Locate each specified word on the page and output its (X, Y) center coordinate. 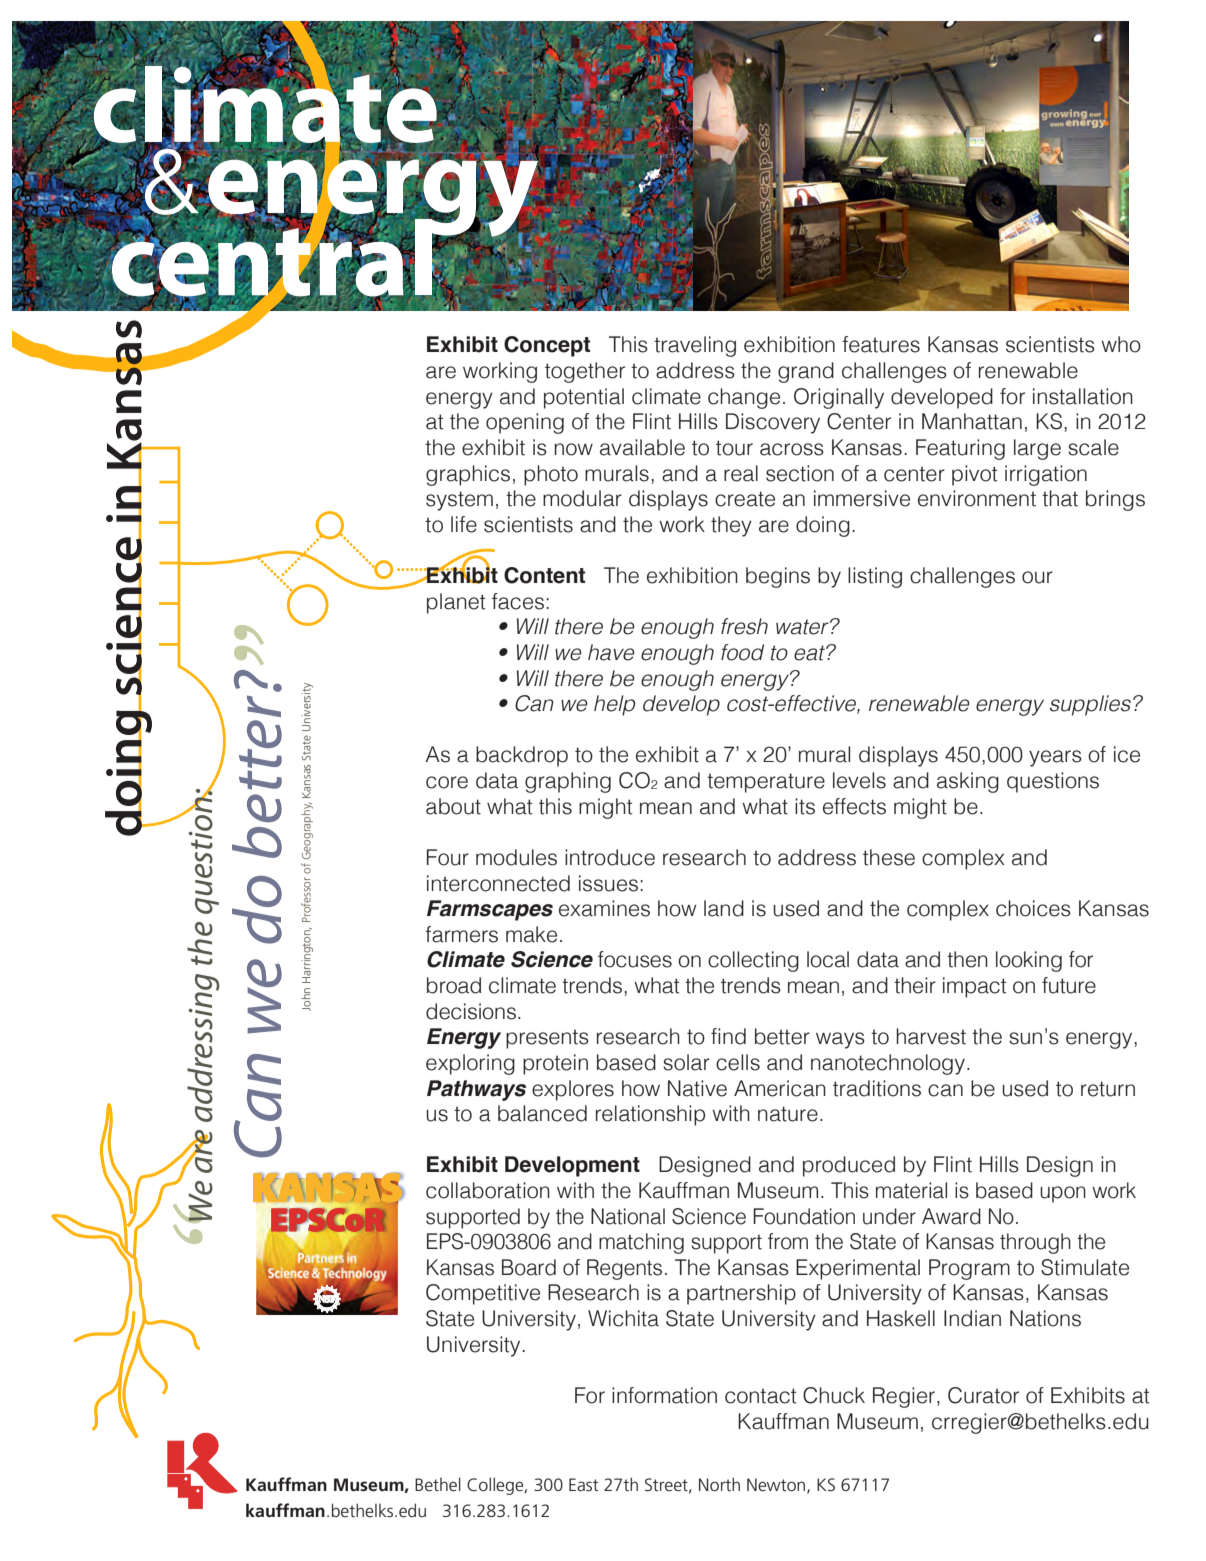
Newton (776, 1484)
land (724, 908)
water (803, 627)
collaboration (488, 1190)
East (584, 1484)
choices (1033, 908)
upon (1063, 1194)
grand (806, 372)
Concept (547, 346)
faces (518, 601)
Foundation (804, 1216)
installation (1083, 396)
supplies (1090, 705)
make (531, 934)
